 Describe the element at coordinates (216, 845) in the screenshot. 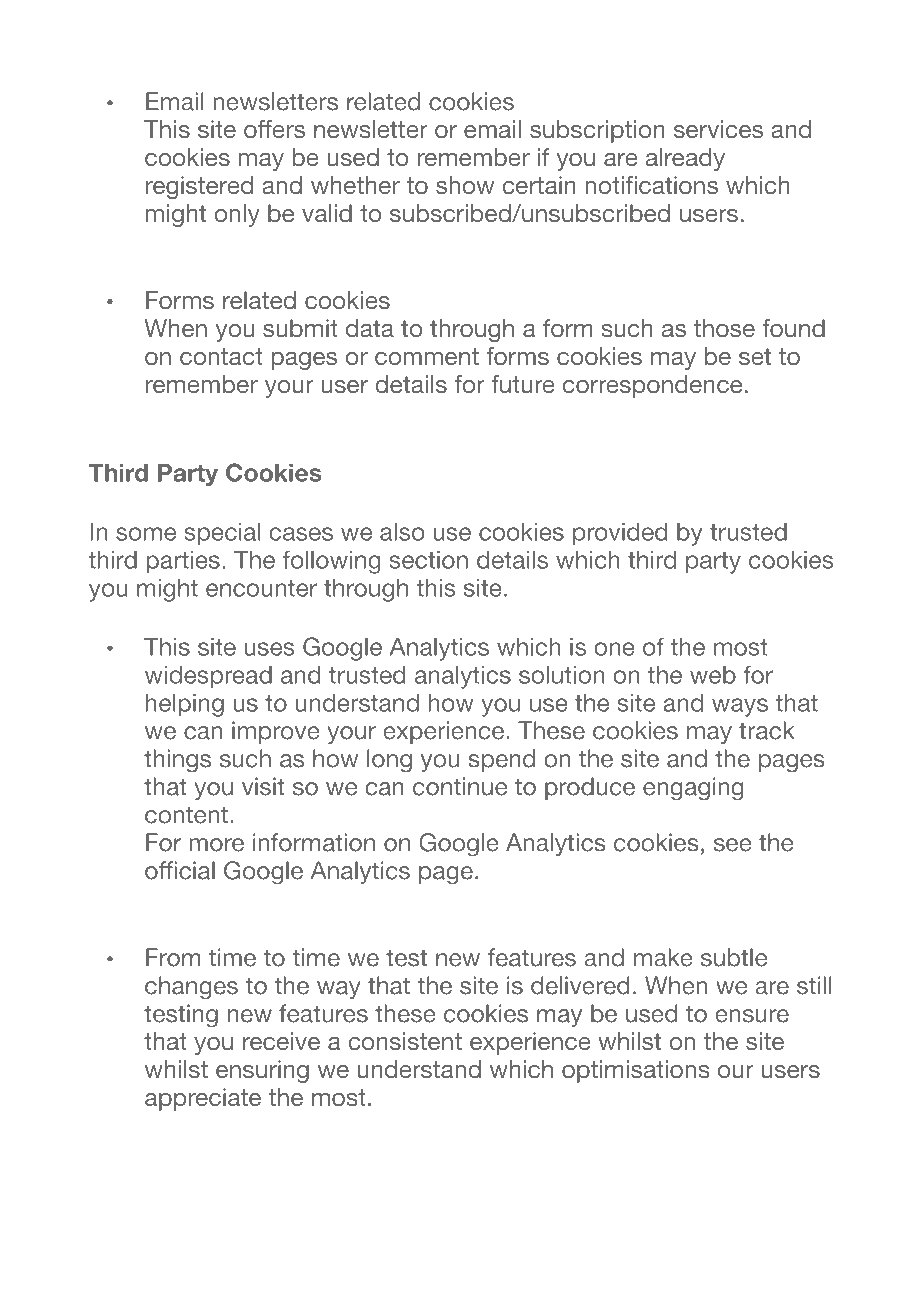

I see `more` at that location.
